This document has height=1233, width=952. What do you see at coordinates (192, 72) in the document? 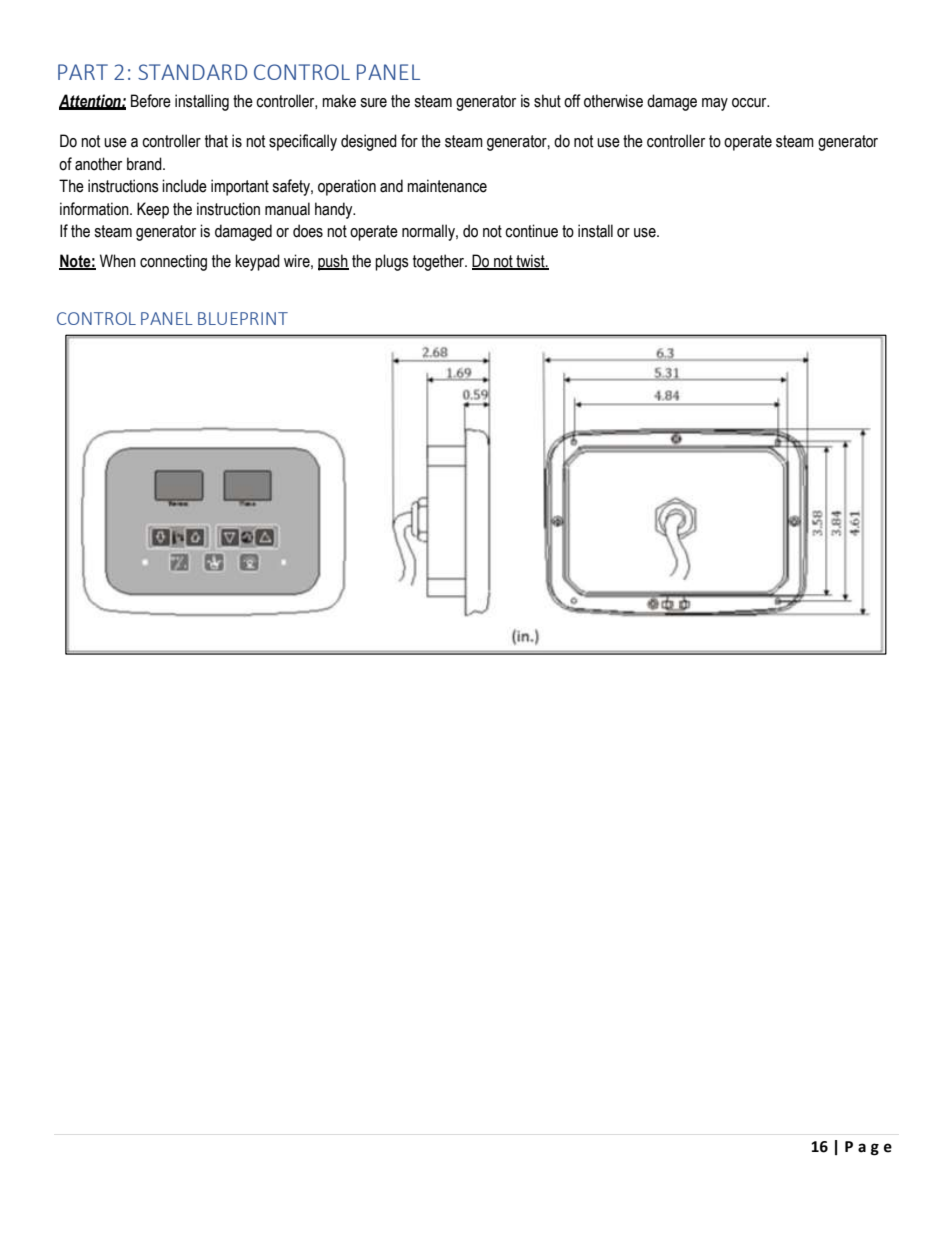
I see `STANDARD` at bounding box center [192, 72].
